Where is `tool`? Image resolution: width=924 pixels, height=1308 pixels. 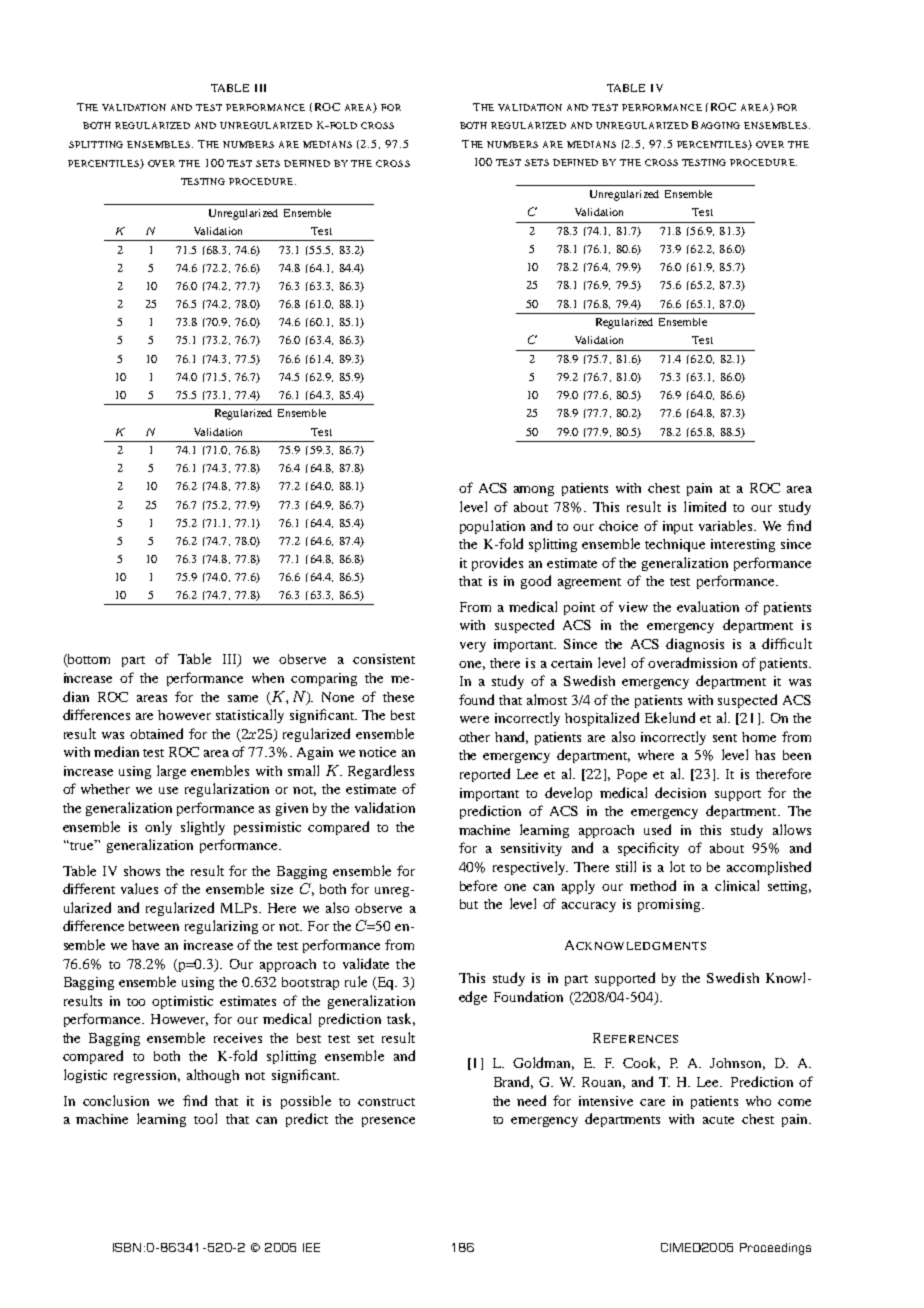 tool is located at coordinates (205, 1118).
